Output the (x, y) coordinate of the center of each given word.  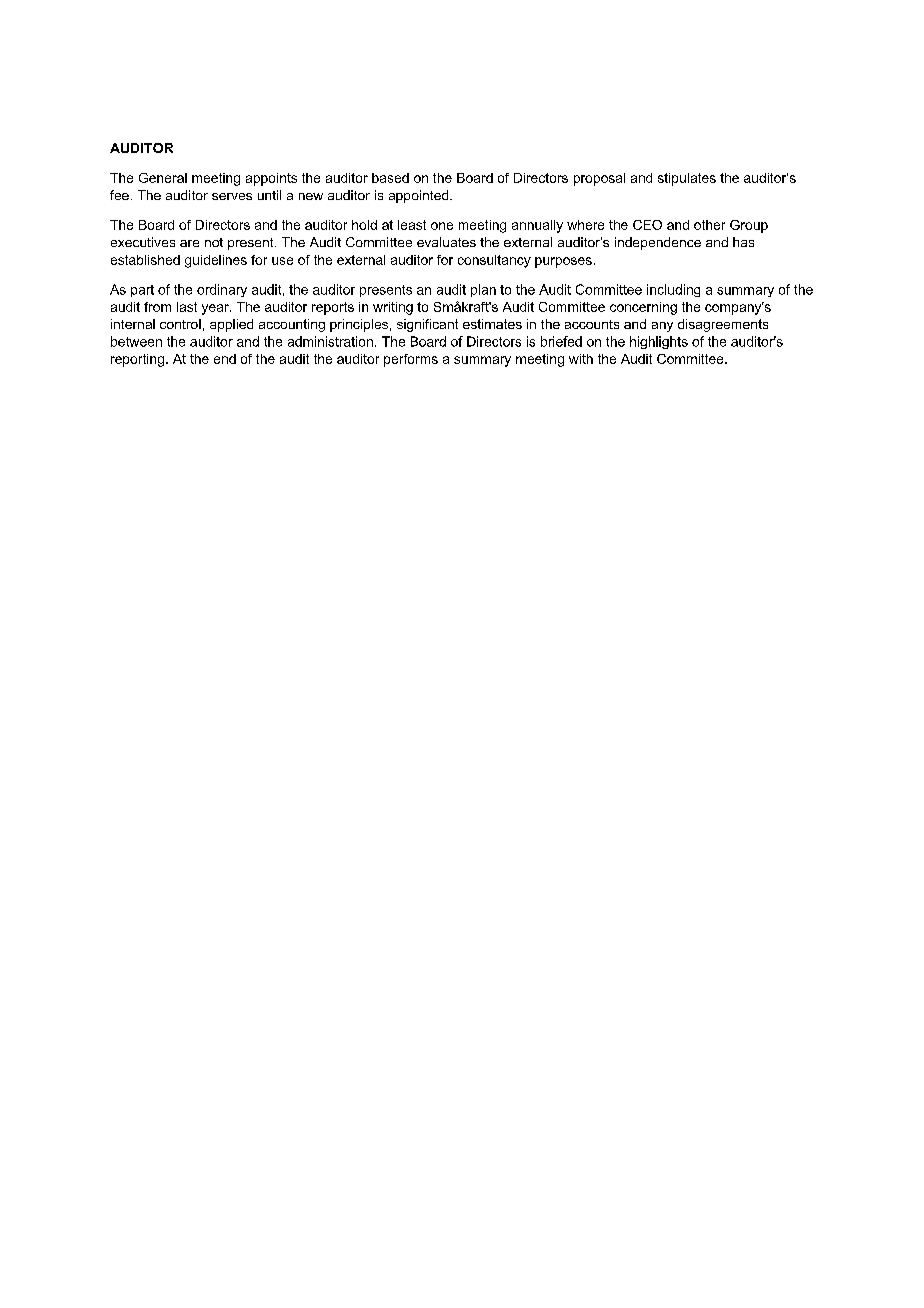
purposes (563, 262)
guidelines (216, 261)
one (442, 226)
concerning (643, 308)
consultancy (494, 261)
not (214, 242)
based (390, 178)
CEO (647, 225)
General (163, 178)
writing (393, 308)
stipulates (687, 179)
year (216, 309)
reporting (139, 360)
